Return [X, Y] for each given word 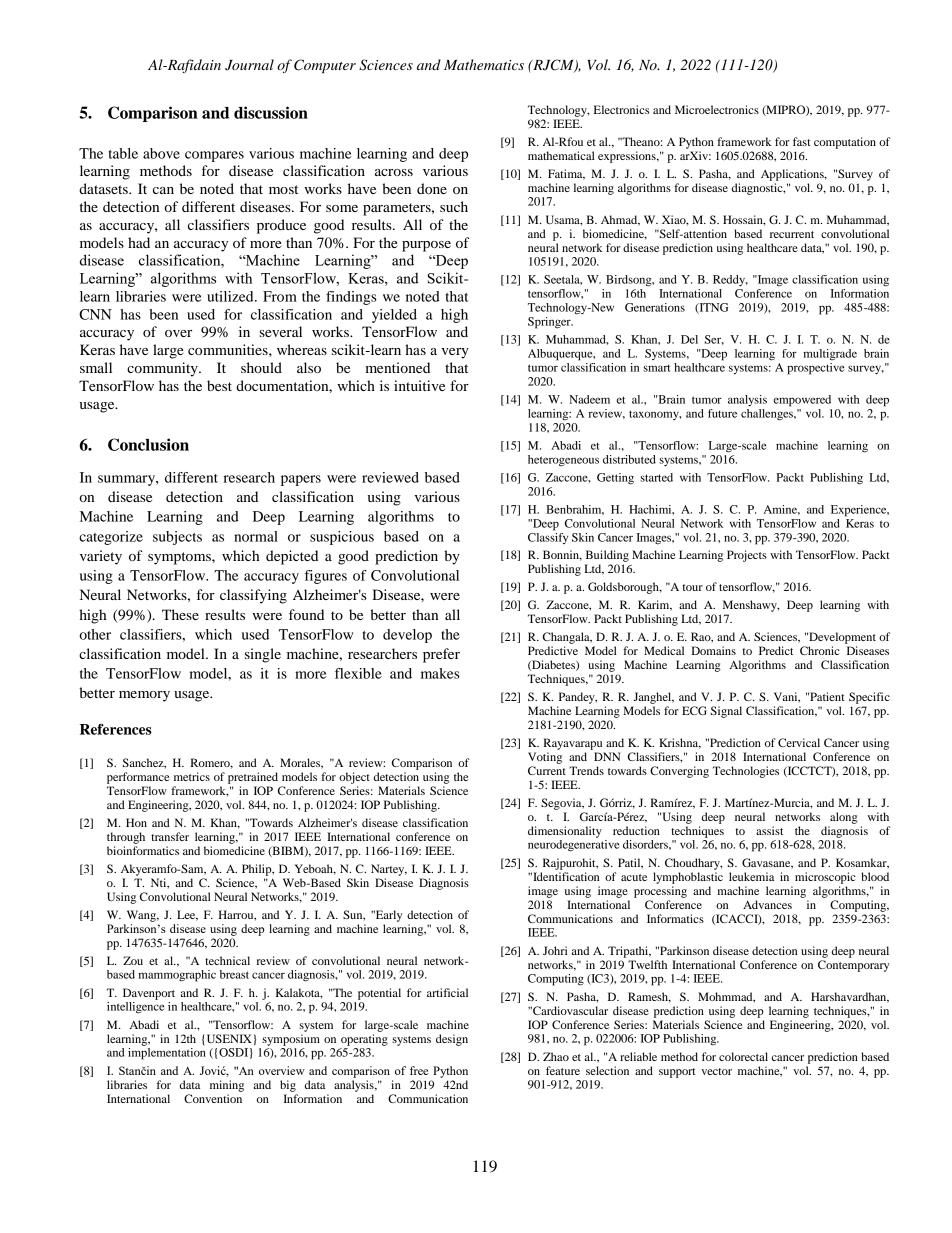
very [455, 353]
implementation [167, 1054]
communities [229, 349]
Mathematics [484, 64]
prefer [441, 655]
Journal [249, 65]
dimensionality [565, 832]
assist [769, 830]
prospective [815, 369]
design [452, 1040]
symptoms [180, 558]
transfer [170, 836]
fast [802, 141]
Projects [747, 556]
